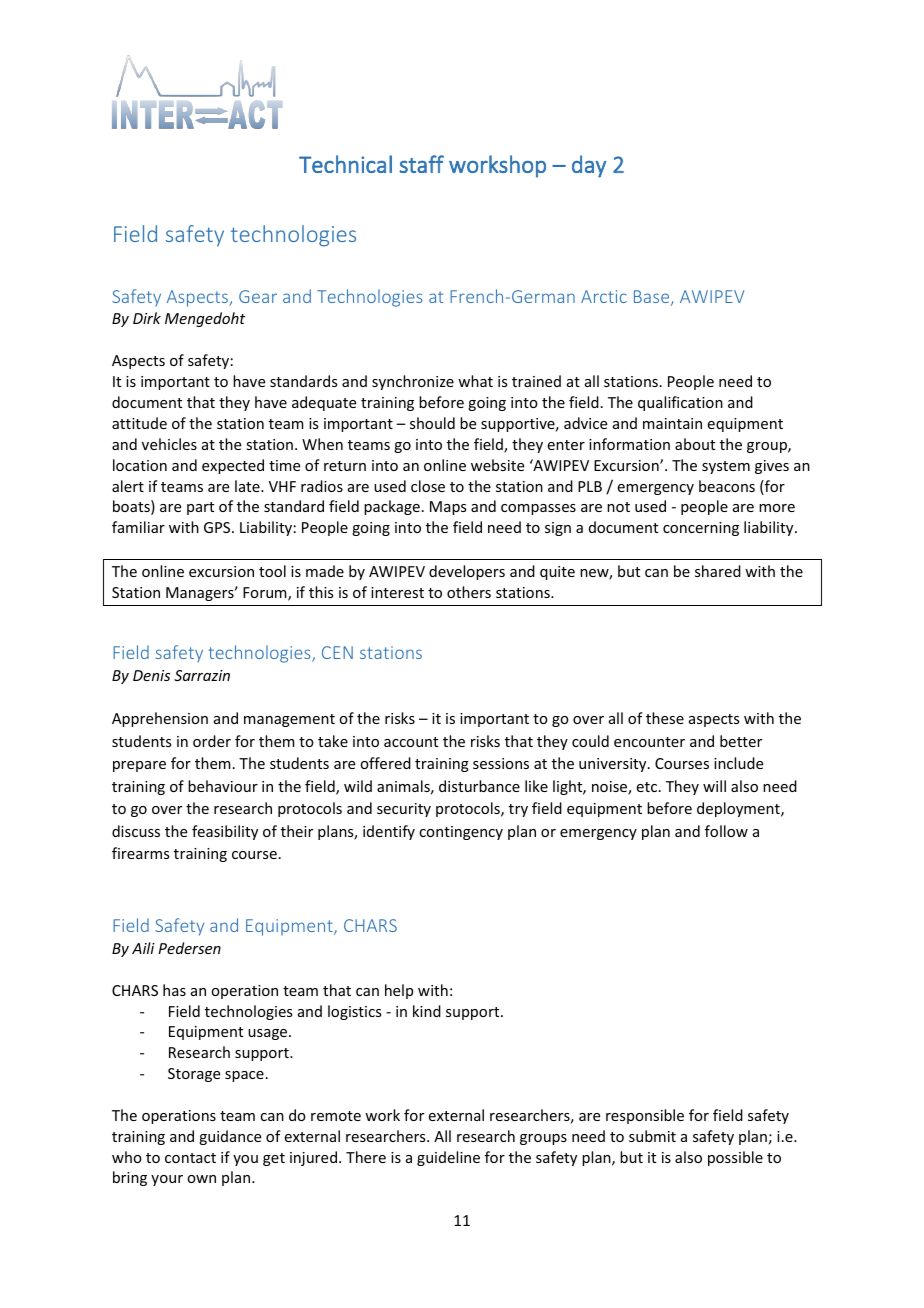  What do you see at coordinates (189, 948) in the screenshot?
I see `Pedersen` at bounding box center [189, 948].
